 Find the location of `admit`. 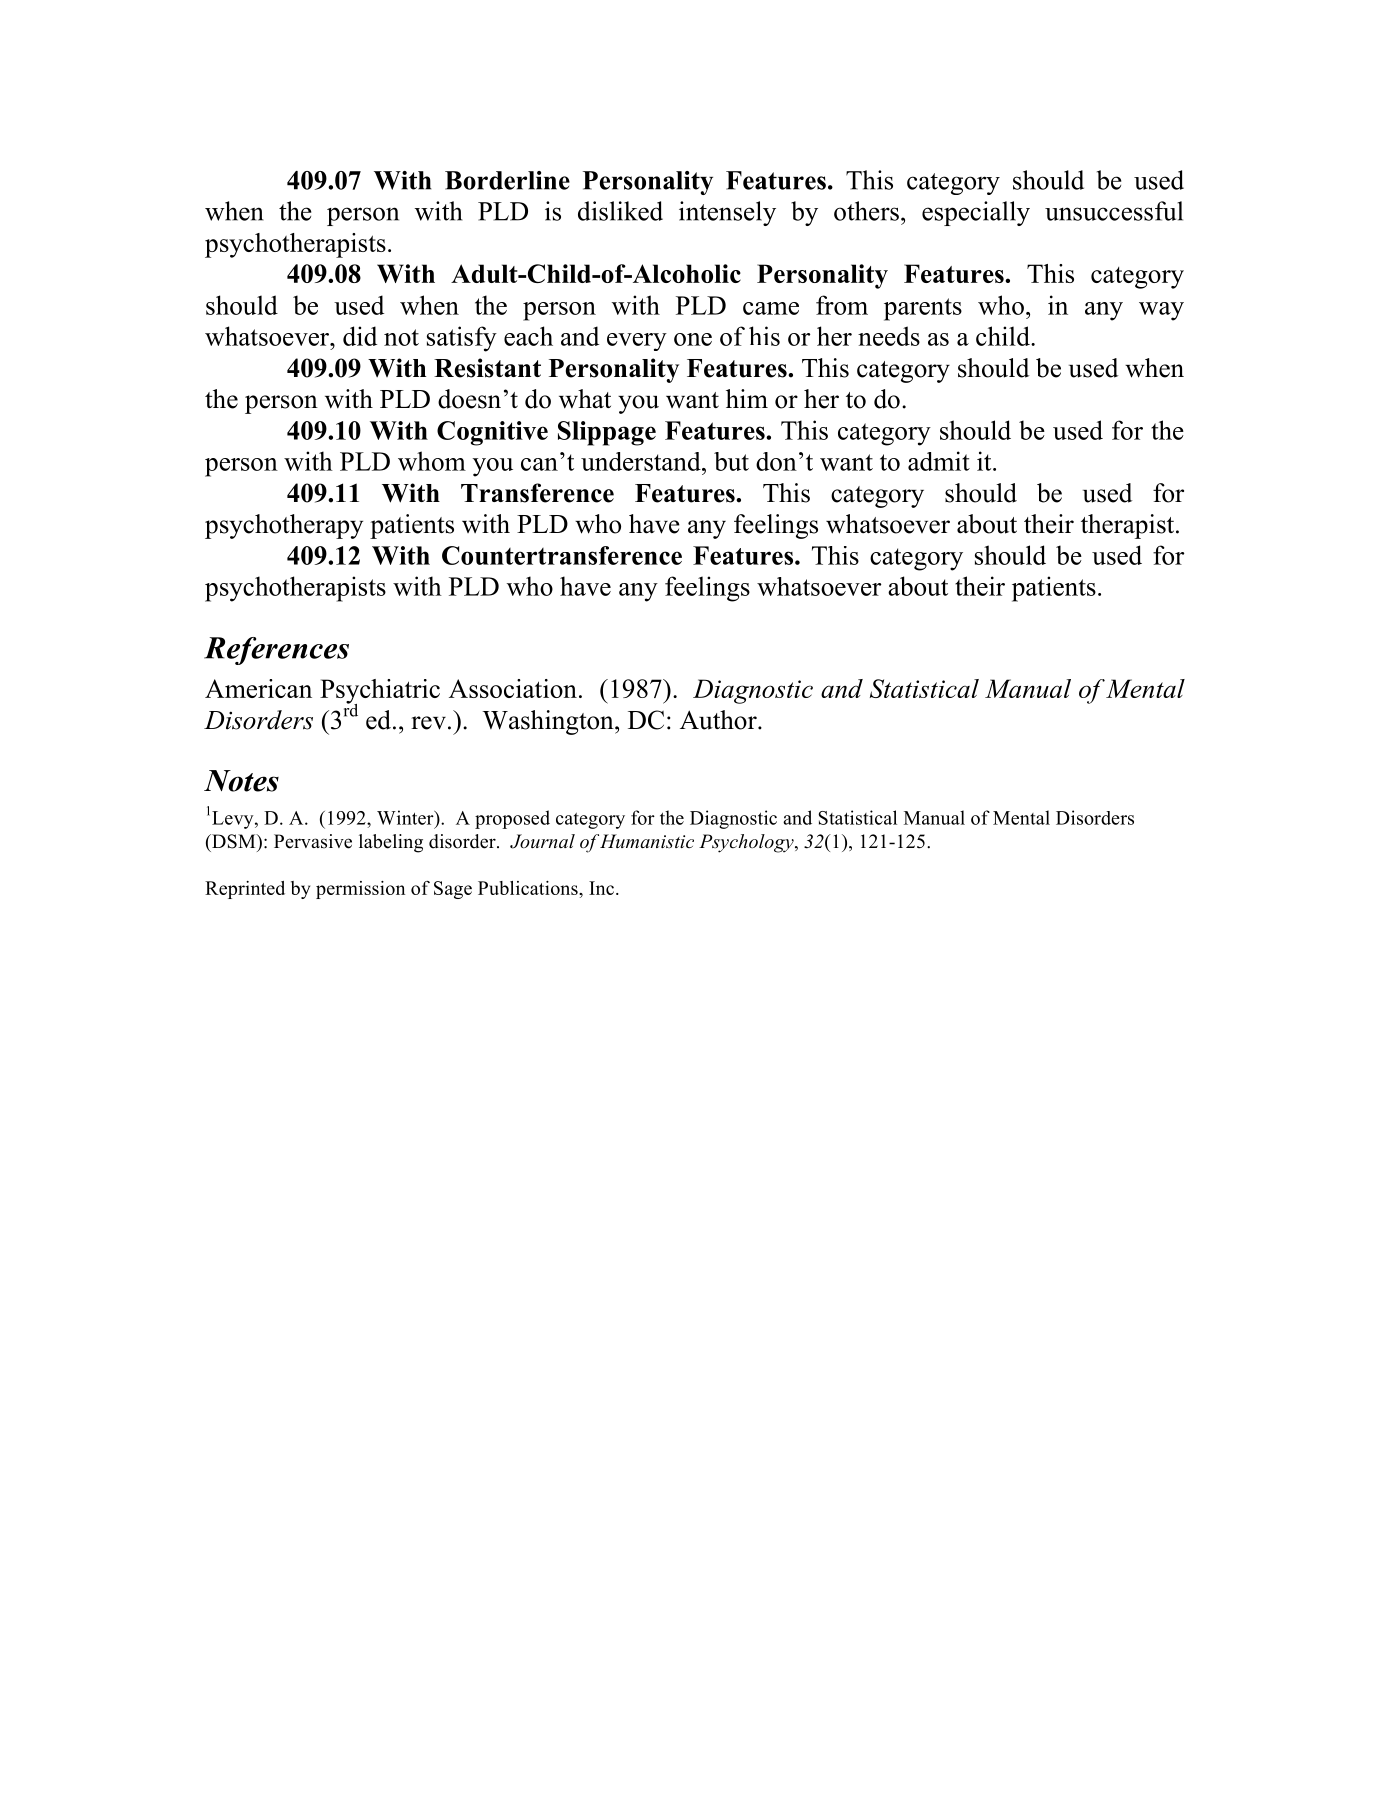

admit is located at coordinates (939, 461).
